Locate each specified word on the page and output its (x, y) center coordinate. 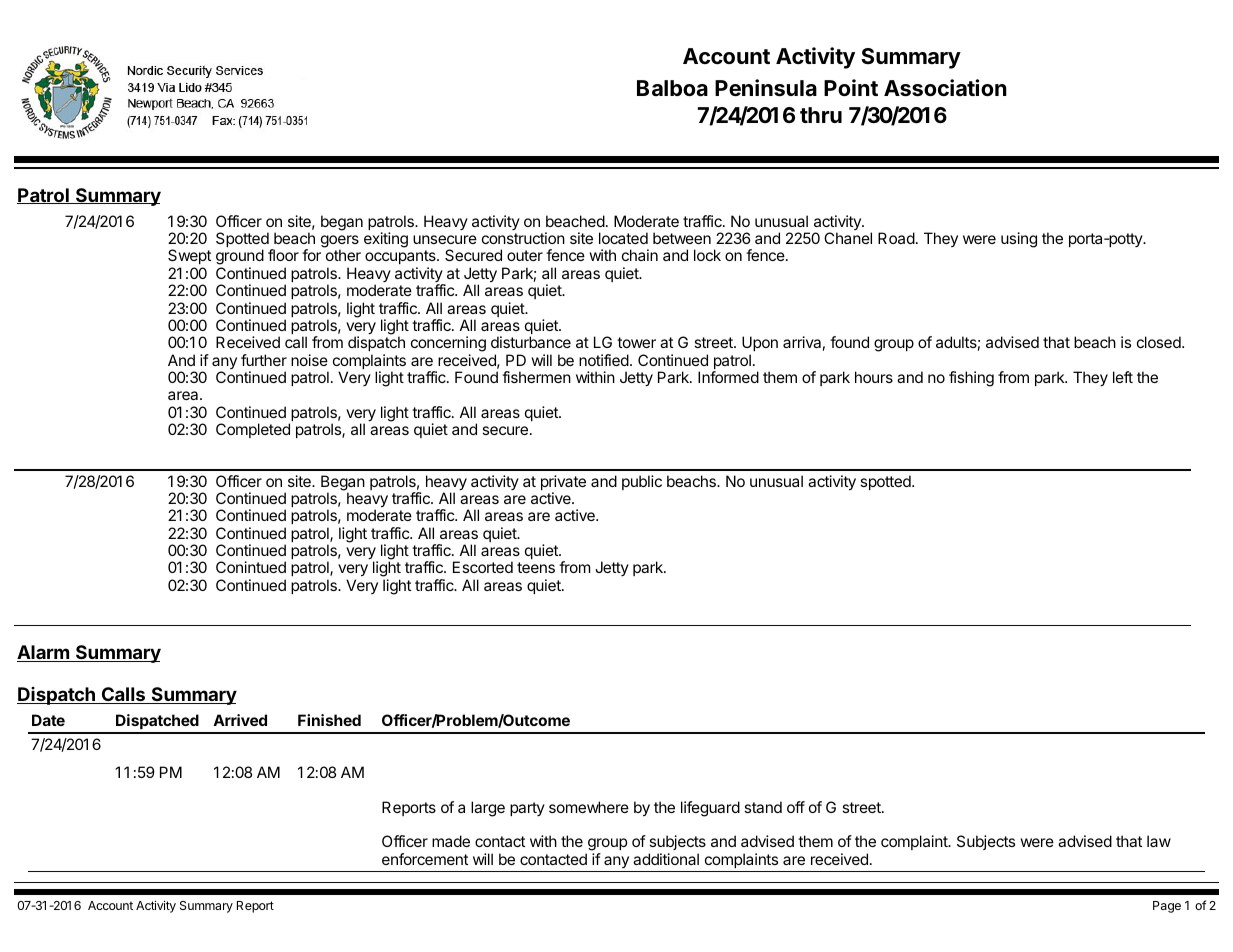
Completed (253, 430)
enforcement (425, 859)
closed (1160, 342)
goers (340, 242)
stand (763, 807)
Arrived (240, 720)
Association (945, 88)
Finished (329, 720)
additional (666, 859)
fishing (971, 379)
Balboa (672, 88)
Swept (189, 258)
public (642, 482)
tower (636, 342)
